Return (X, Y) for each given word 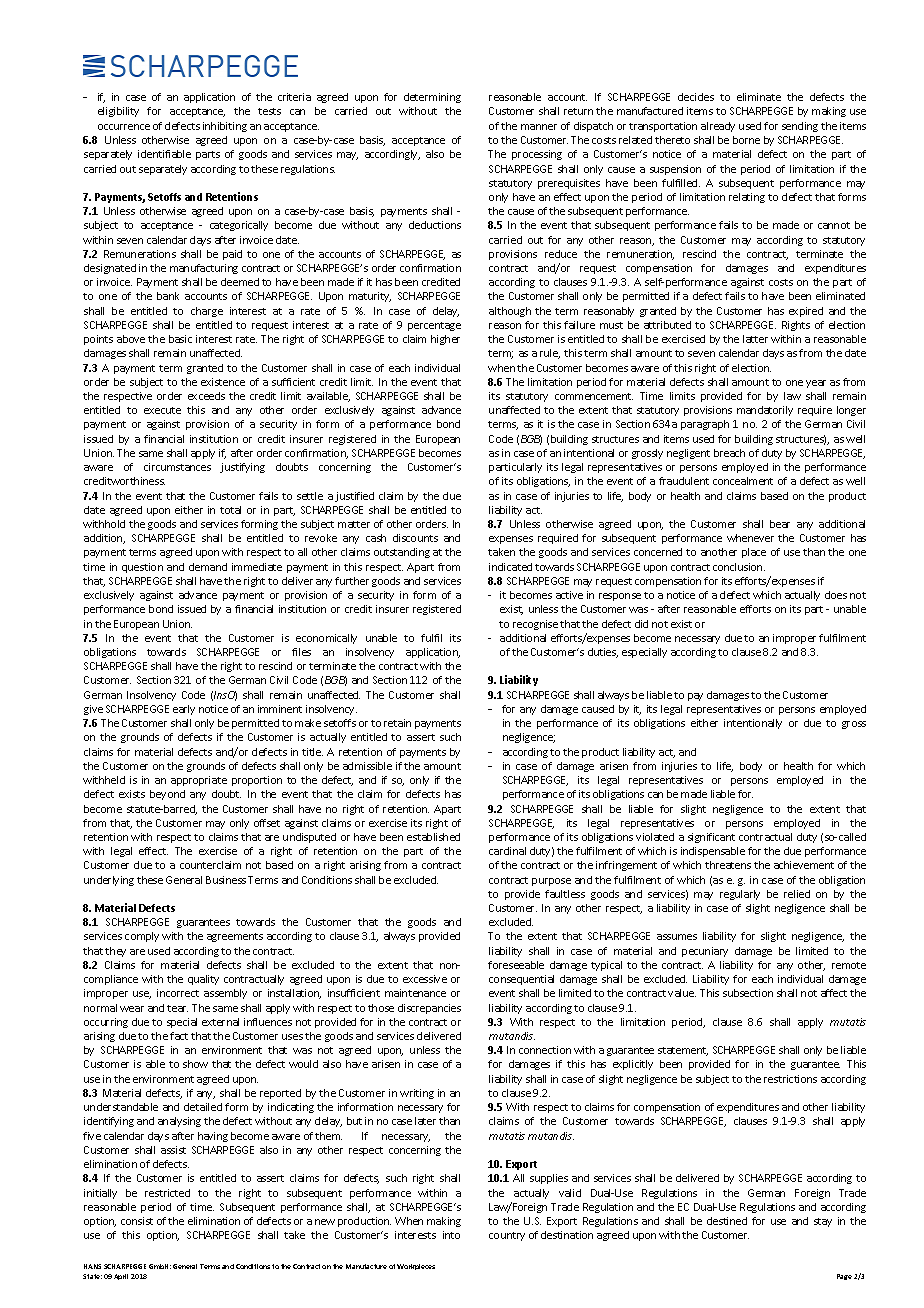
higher (445, 340)
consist (137, 1221)
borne (746, 140)
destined (727, 1221)
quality (203, 980)
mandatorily (765, 411)
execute (162, 410)
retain (397, 723)
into (451, 1235)
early (184, 710)
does (836, 595)
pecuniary (705, 952)
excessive (425, 979)
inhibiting (225, 127)
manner (539, 127)
